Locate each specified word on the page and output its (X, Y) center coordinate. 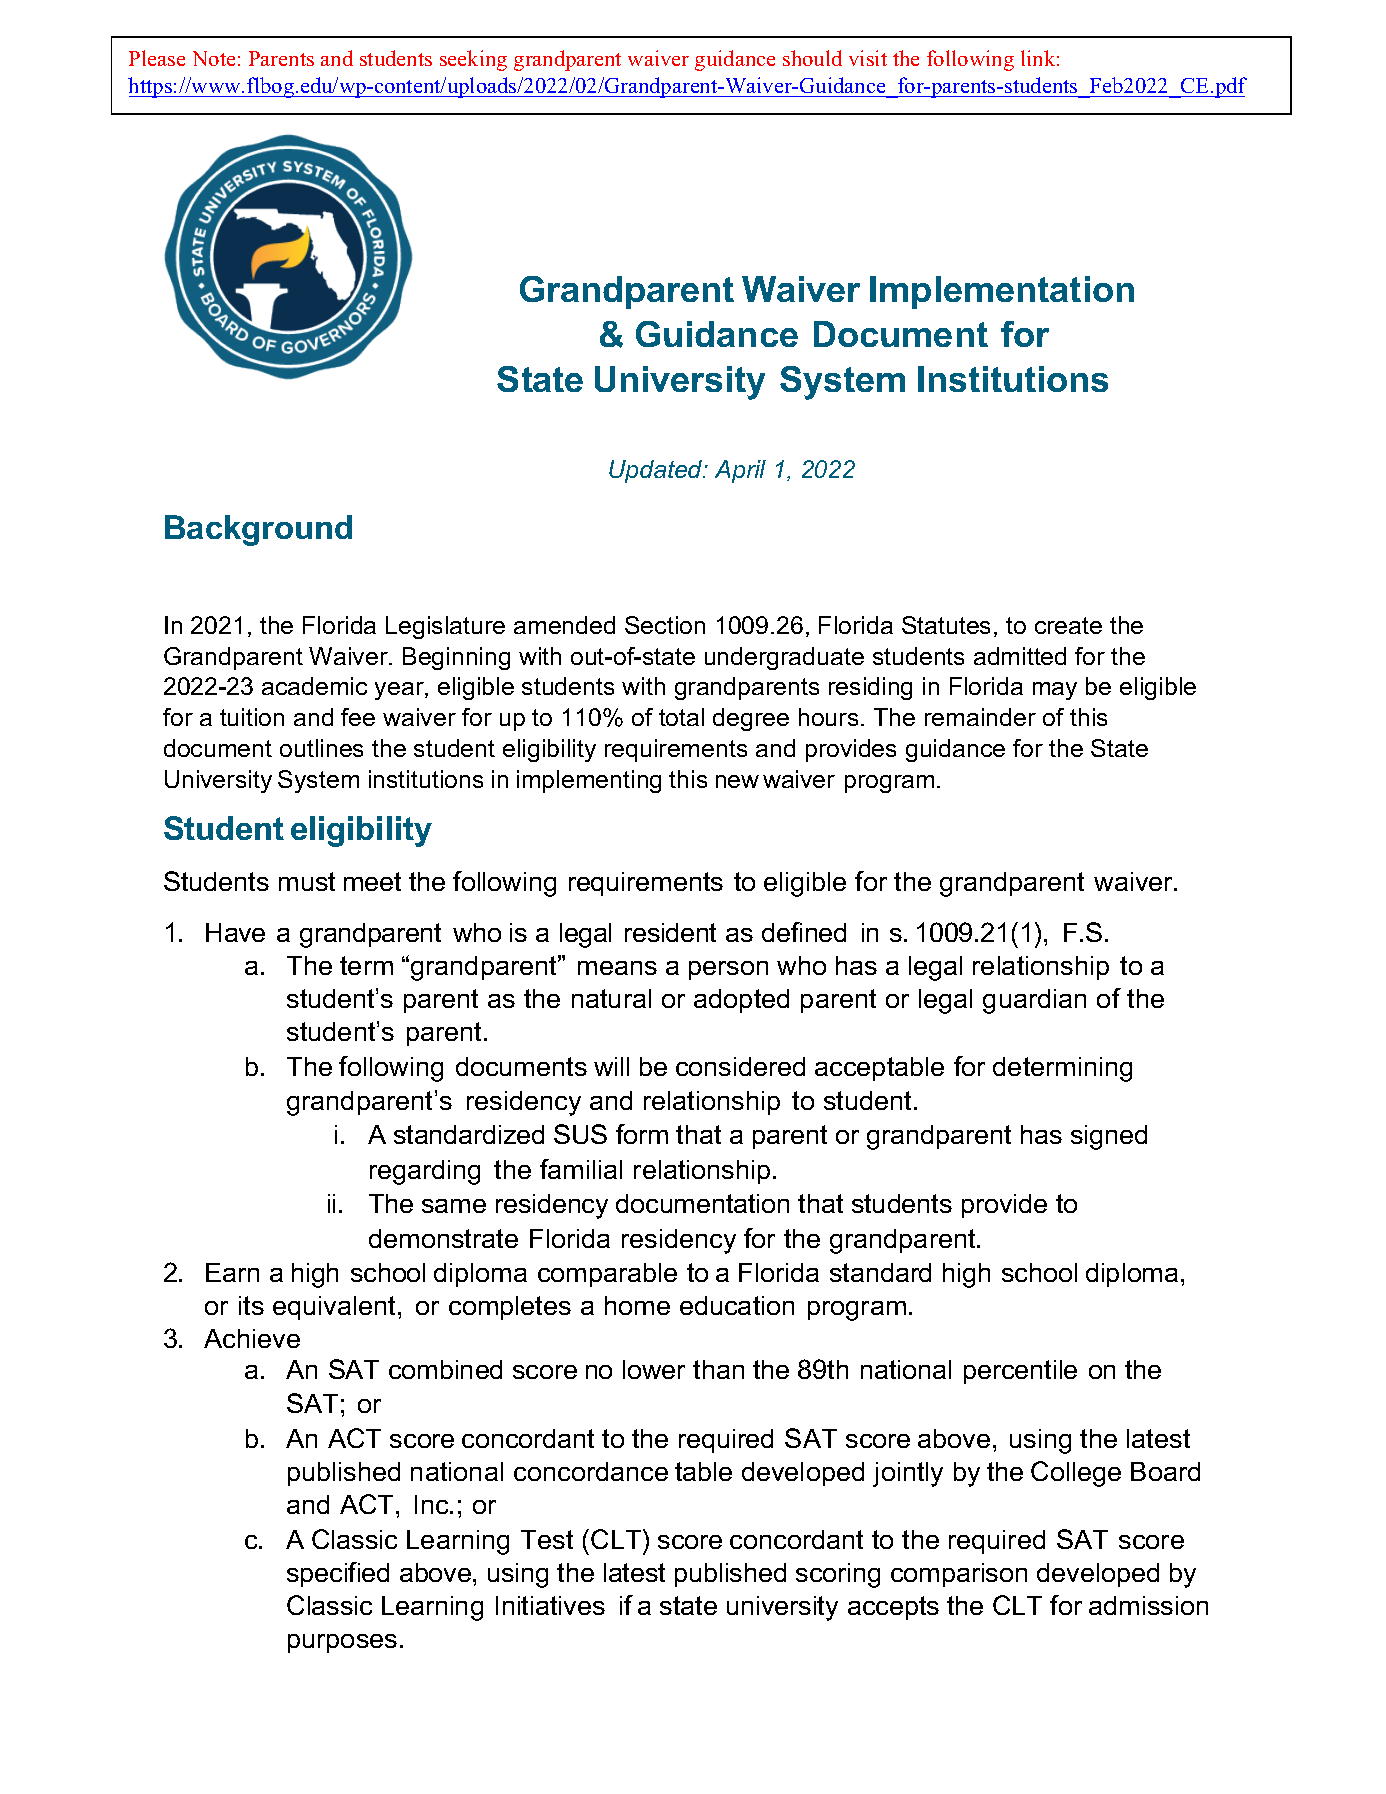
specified (338, 1574)
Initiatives (550, 1605)
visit (868, 58)
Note (214, 58)
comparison (959, 1575)
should (812, 58)
